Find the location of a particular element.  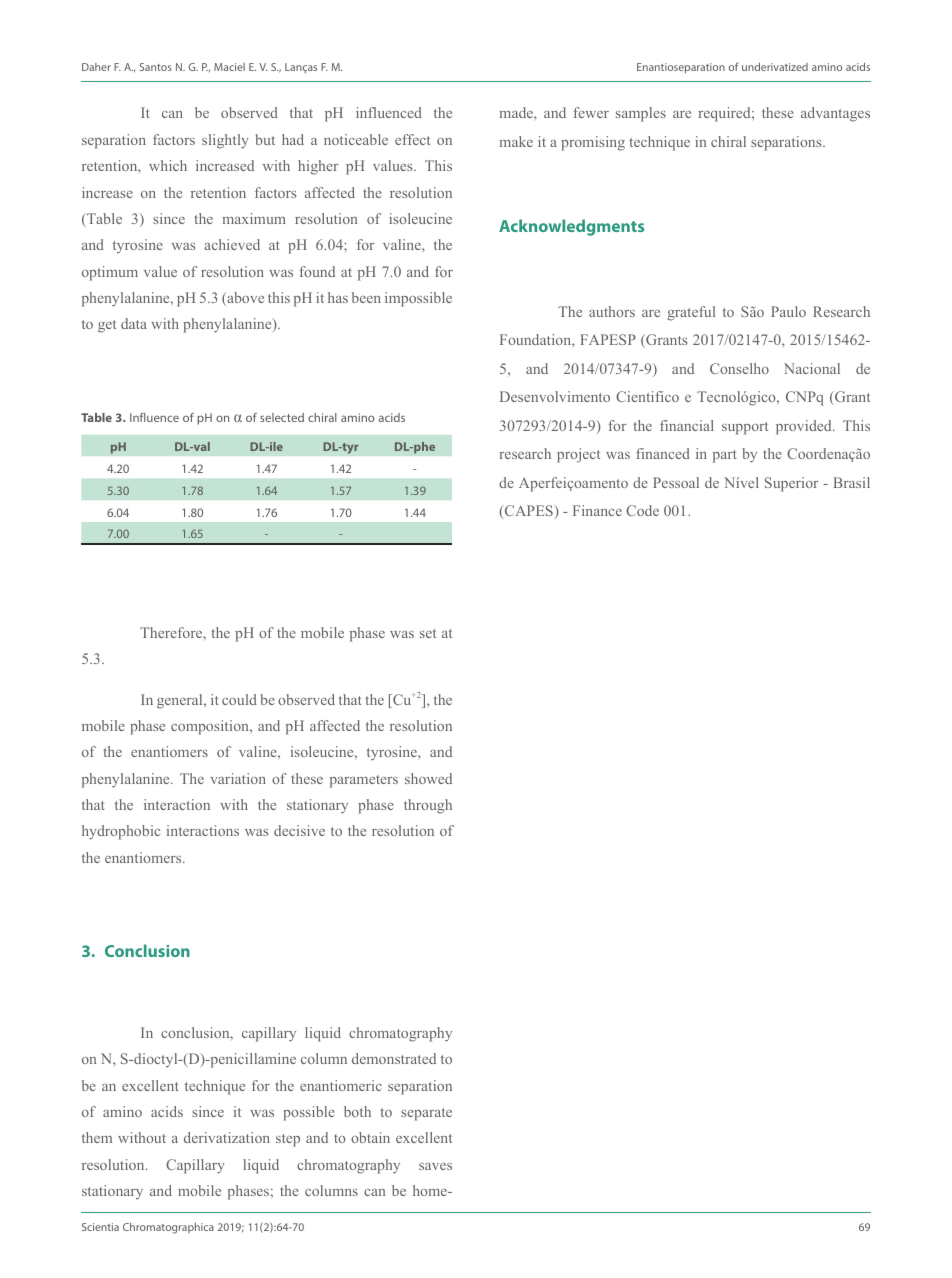

Nacional is located at coordinates (812, 368).
